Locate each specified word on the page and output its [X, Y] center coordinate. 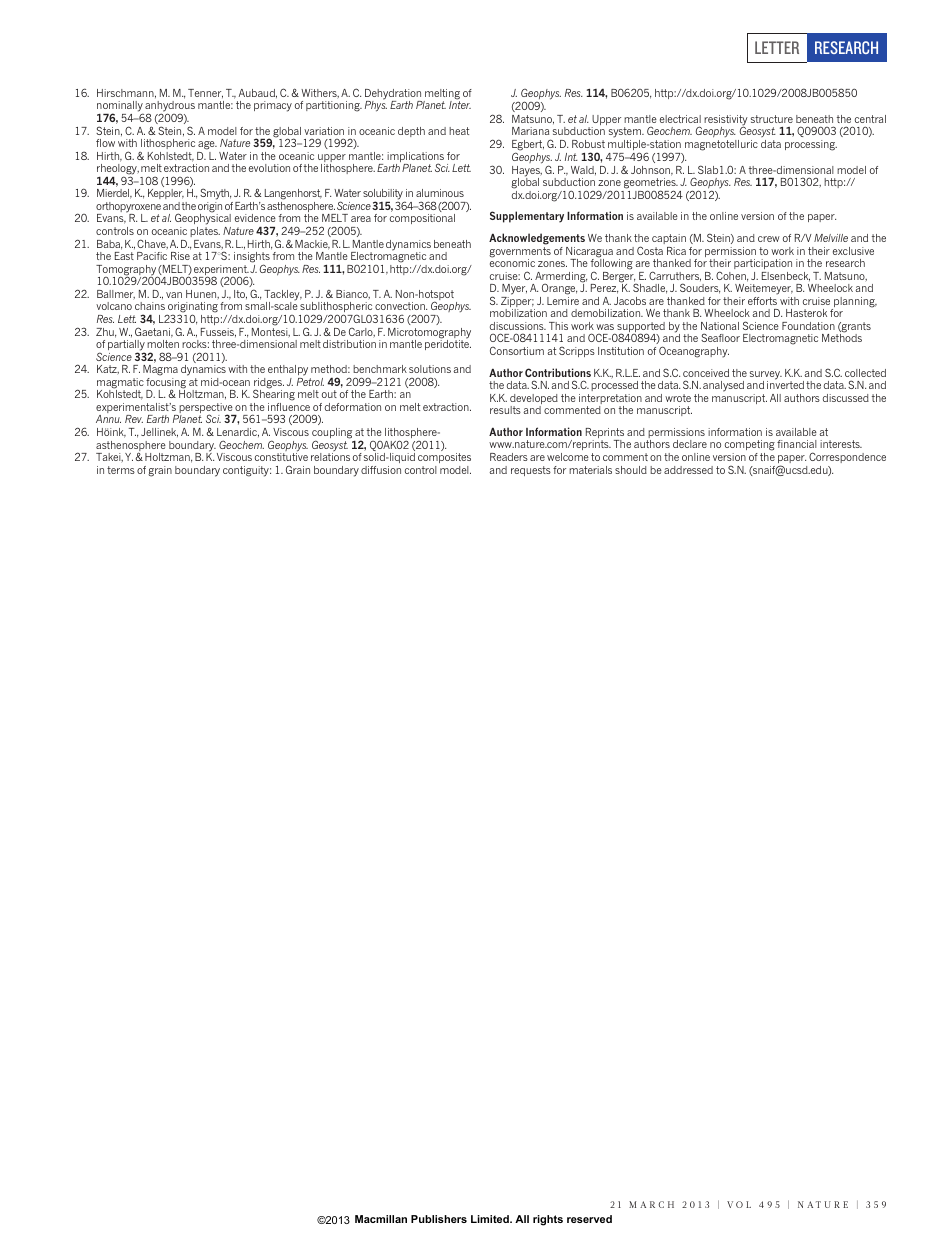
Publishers [439, 1219]
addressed [688, 470]
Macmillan [381, 1219]
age [207, 145]
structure [772, 119]
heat [459, 131]
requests [531, 471]
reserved [589, 1219]
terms [121, 470]
